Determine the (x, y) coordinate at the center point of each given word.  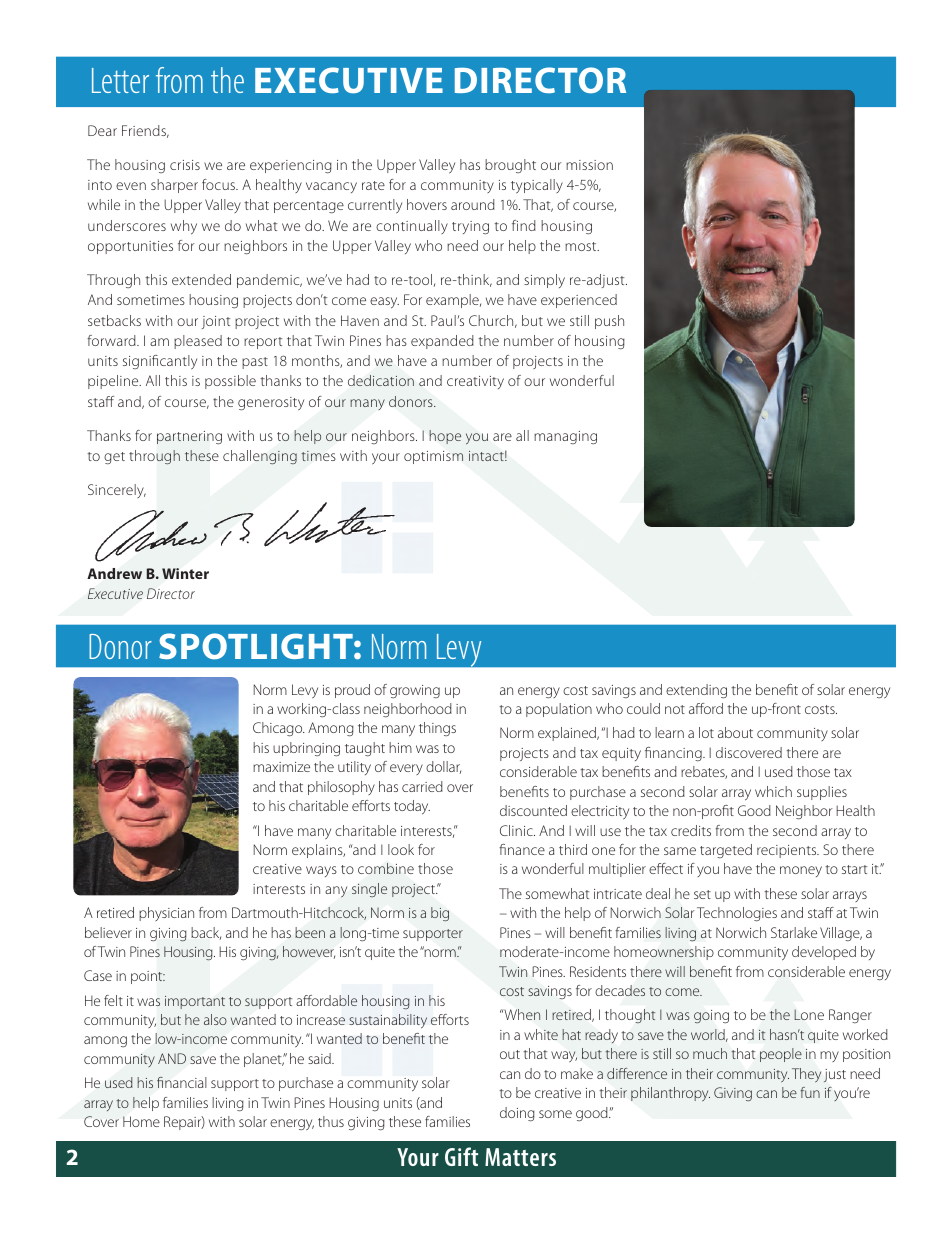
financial (182, 1082)
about (735, 732)
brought (510, 166)
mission (589, 165)
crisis (185, 165)
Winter (185, 573)
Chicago (279, 729)
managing (565, 437)
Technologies (737, 914)
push (609, 322)
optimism (433, 457)
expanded (442, 342)
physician (166, 914)
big (440, 914)
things (437, 729)
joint (216, 322)
